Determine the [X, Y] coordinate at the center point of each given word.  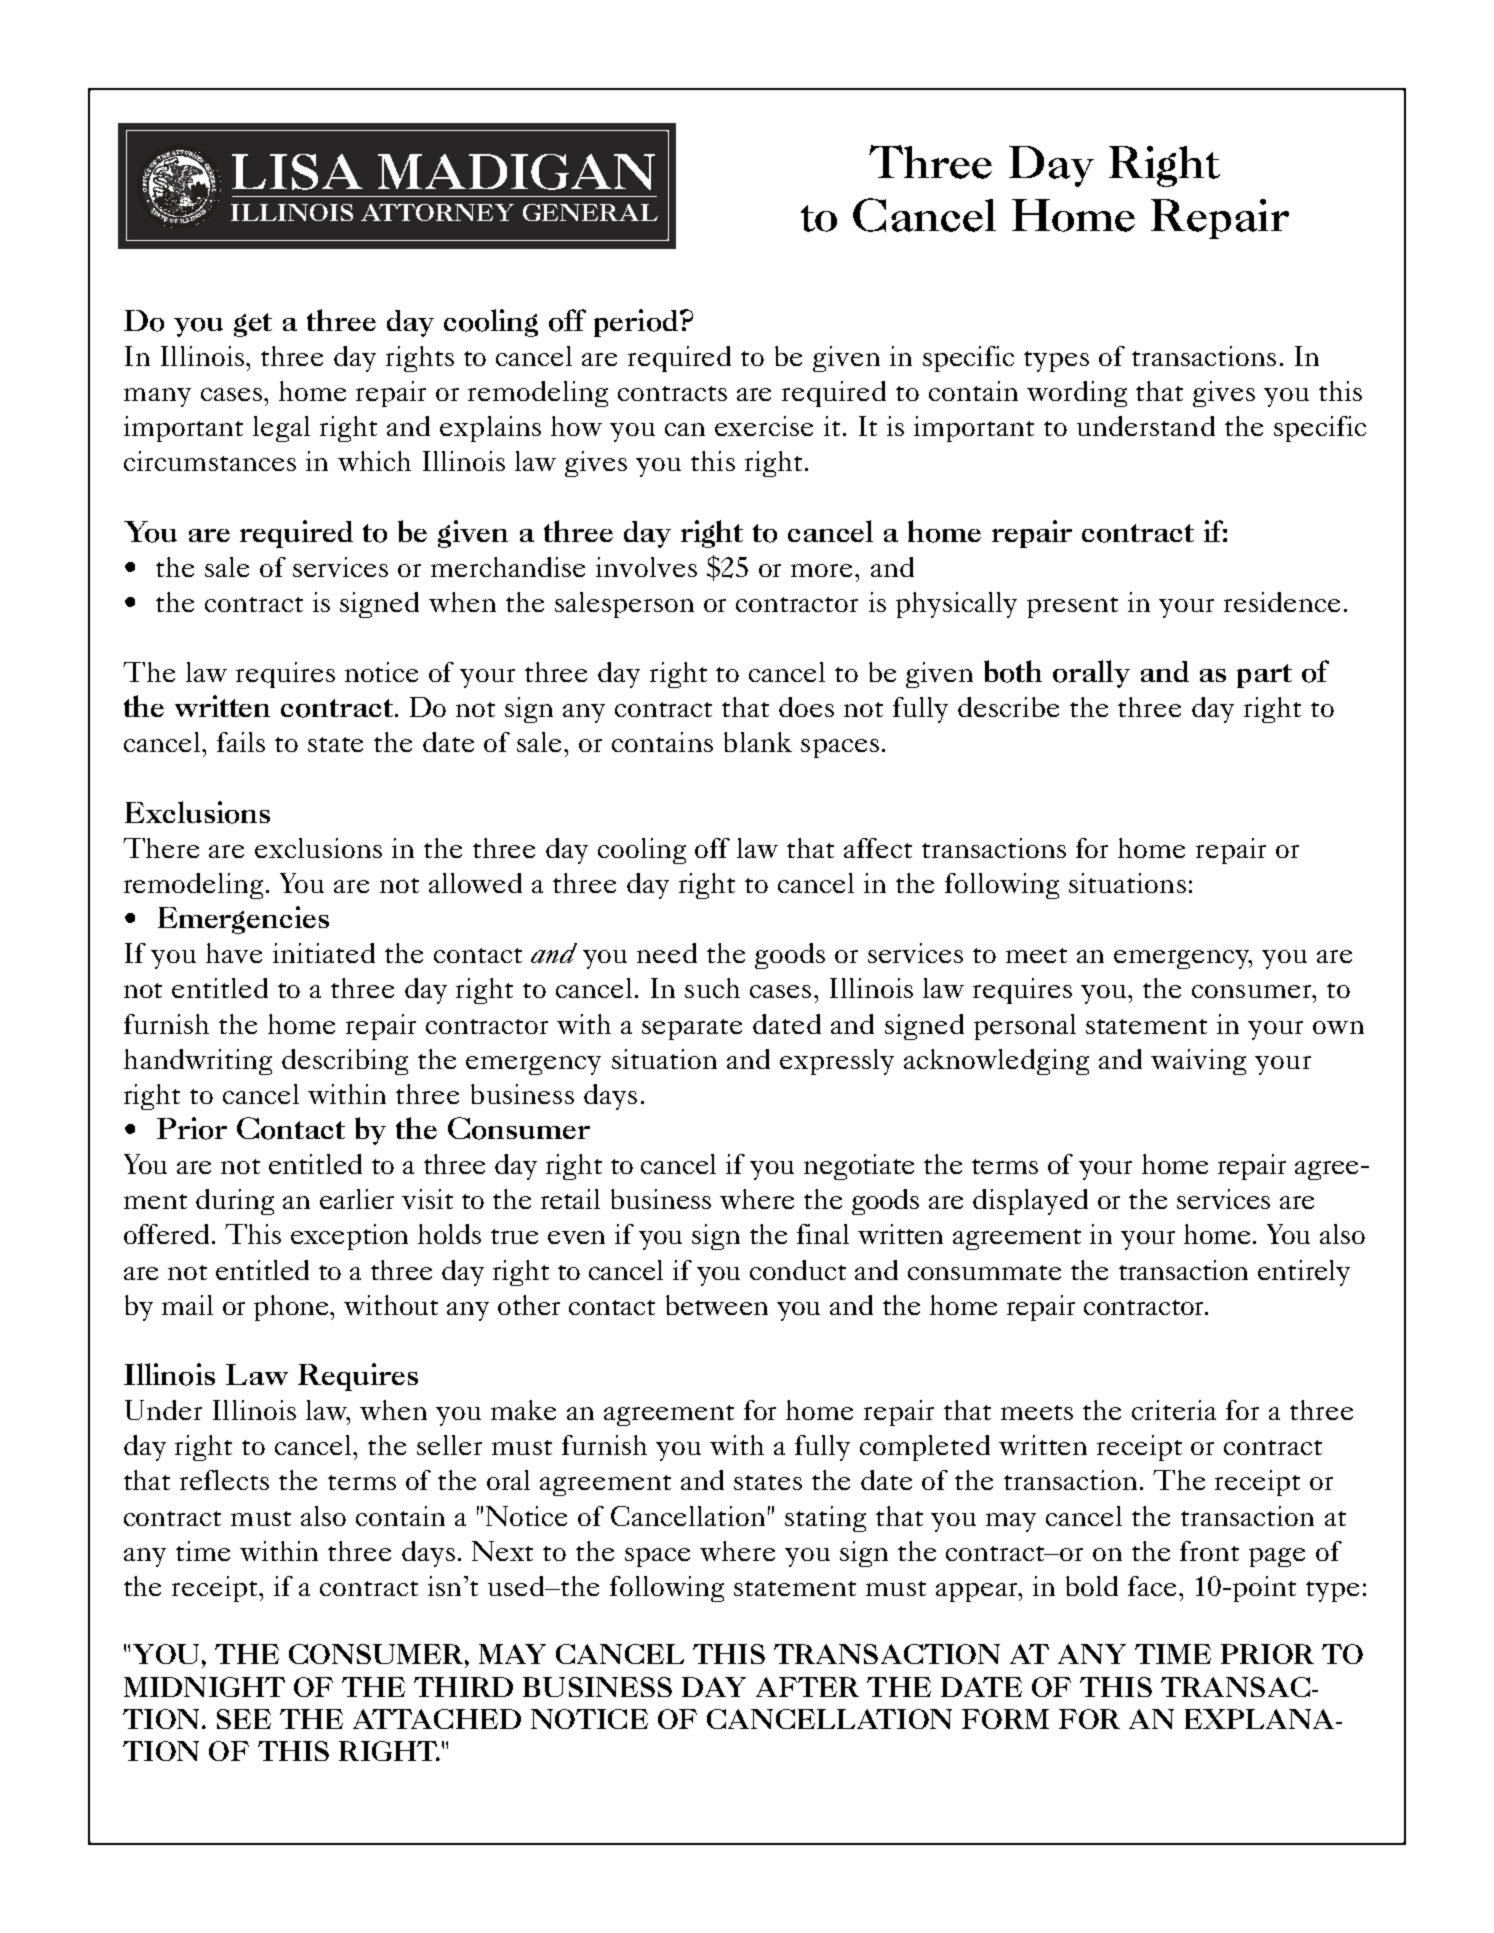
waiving [1198, 1062]
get [253, 325]
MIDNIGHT [204, 1687]
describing [345, 1062]
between [717, 1305]
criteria [1174, 1410]
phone [292, 1308]
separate [692, 1029]
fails [241, 742]
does [806, 707]
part [1264, 676]
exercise [764, 426]
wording [1077, 394]
